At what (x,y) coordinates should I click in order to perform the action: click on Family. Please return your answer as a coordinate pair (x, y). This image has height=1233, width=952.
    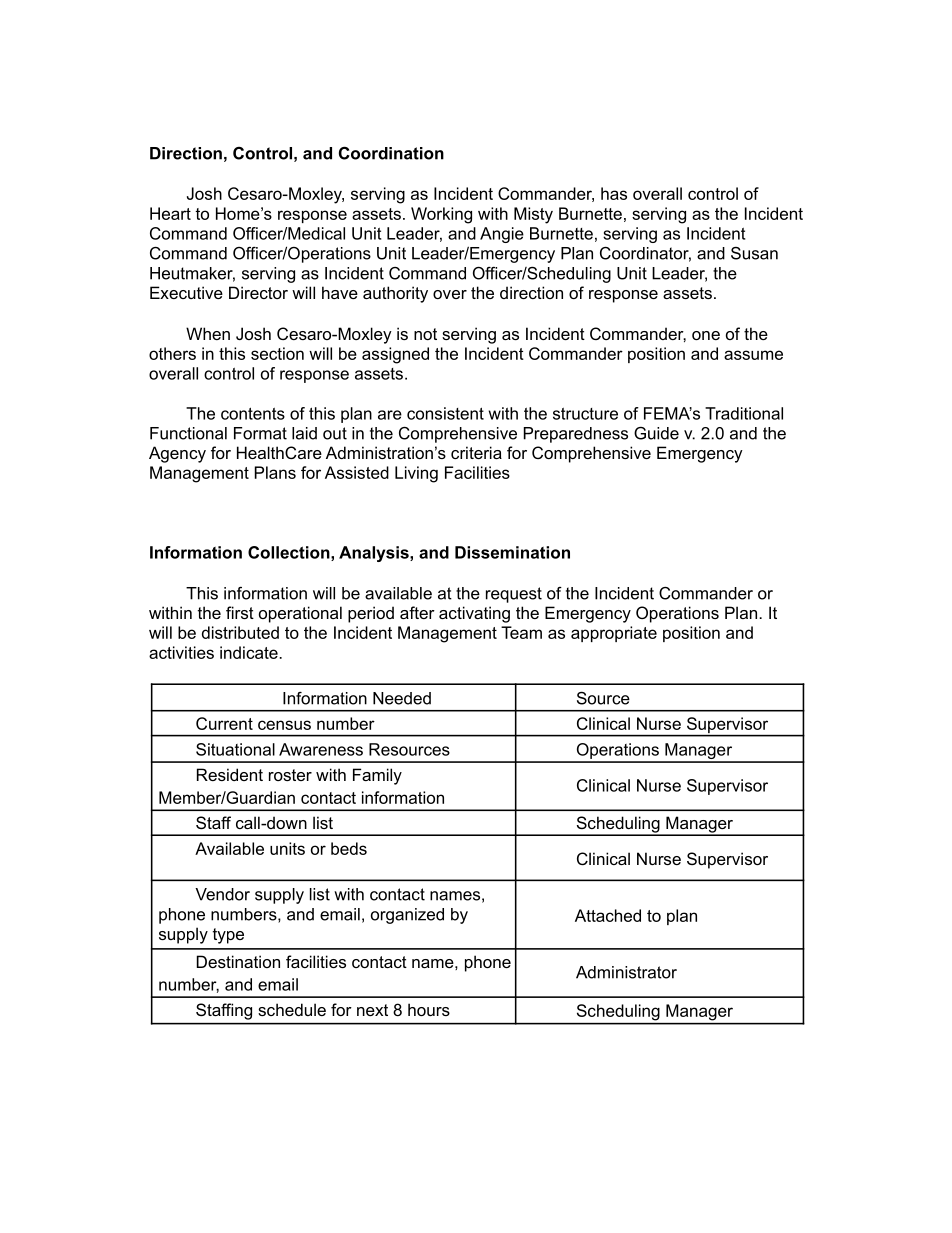
    Looking at the image, I should click on (377, 776).
